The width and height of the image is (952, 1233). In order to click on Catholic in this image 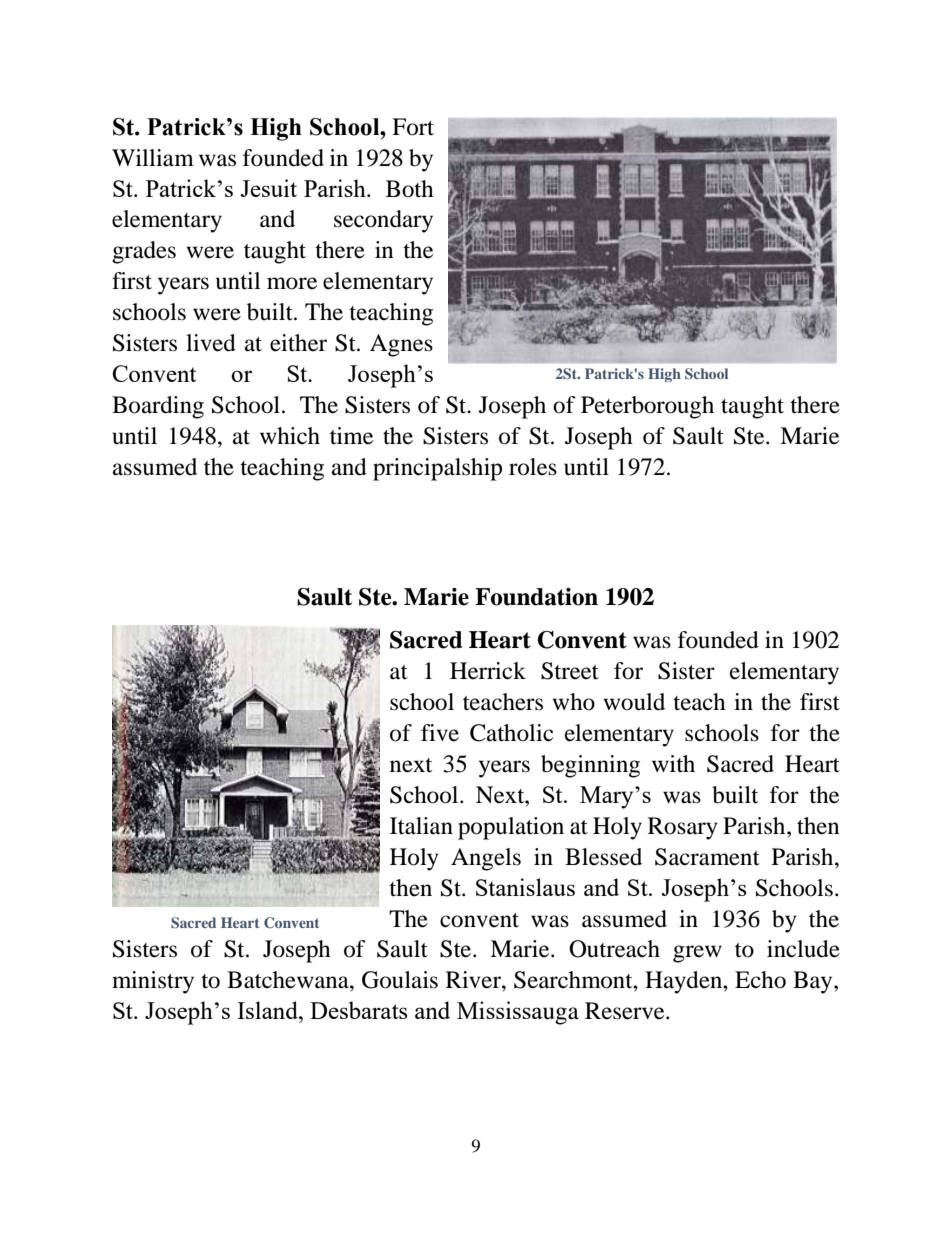, I will do `click(511, 733)`.
